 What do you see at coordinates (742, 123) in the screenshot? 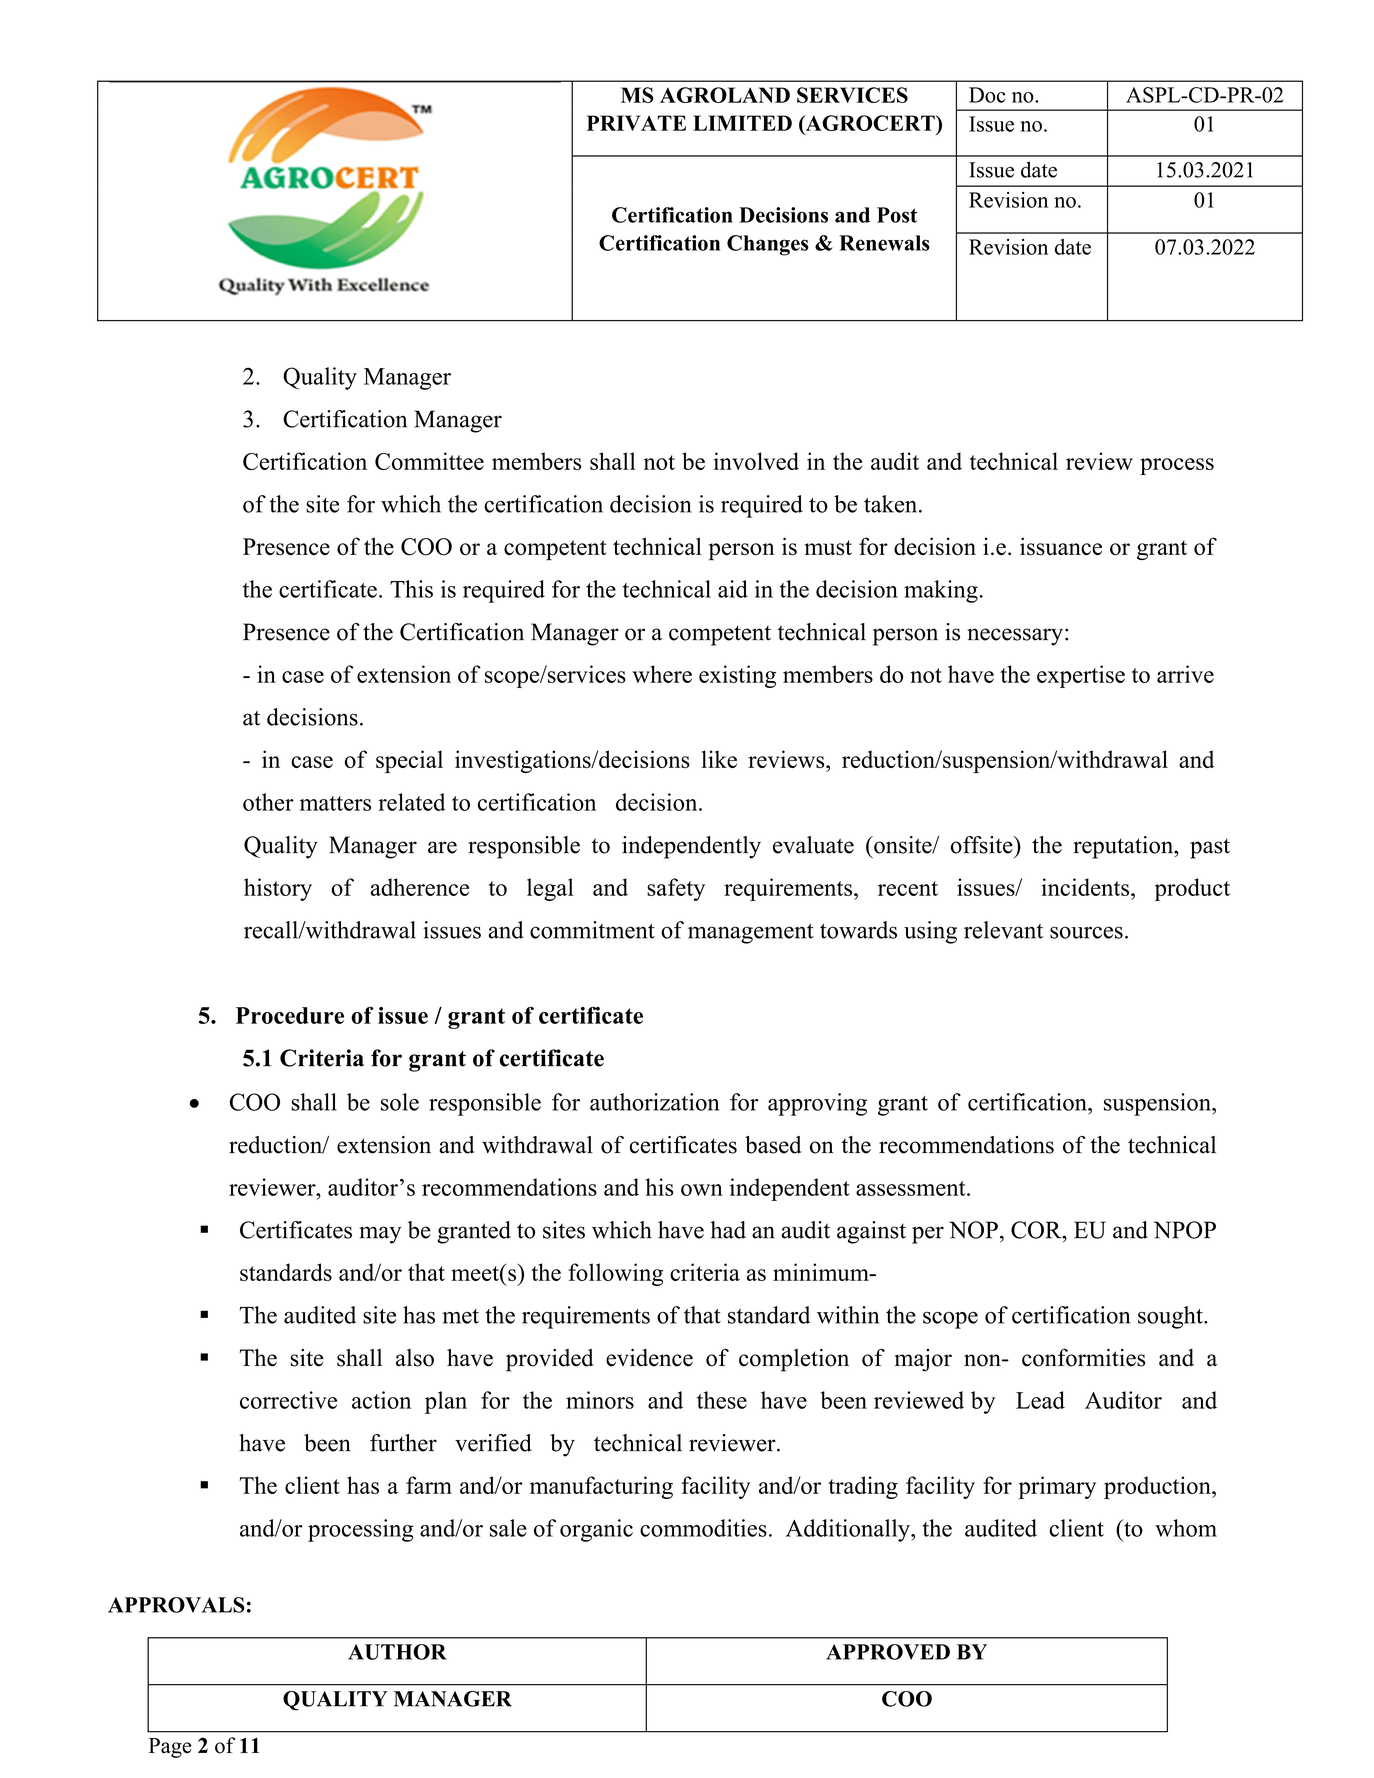
I see `LIMITED` at bounding box center [742, 123].
